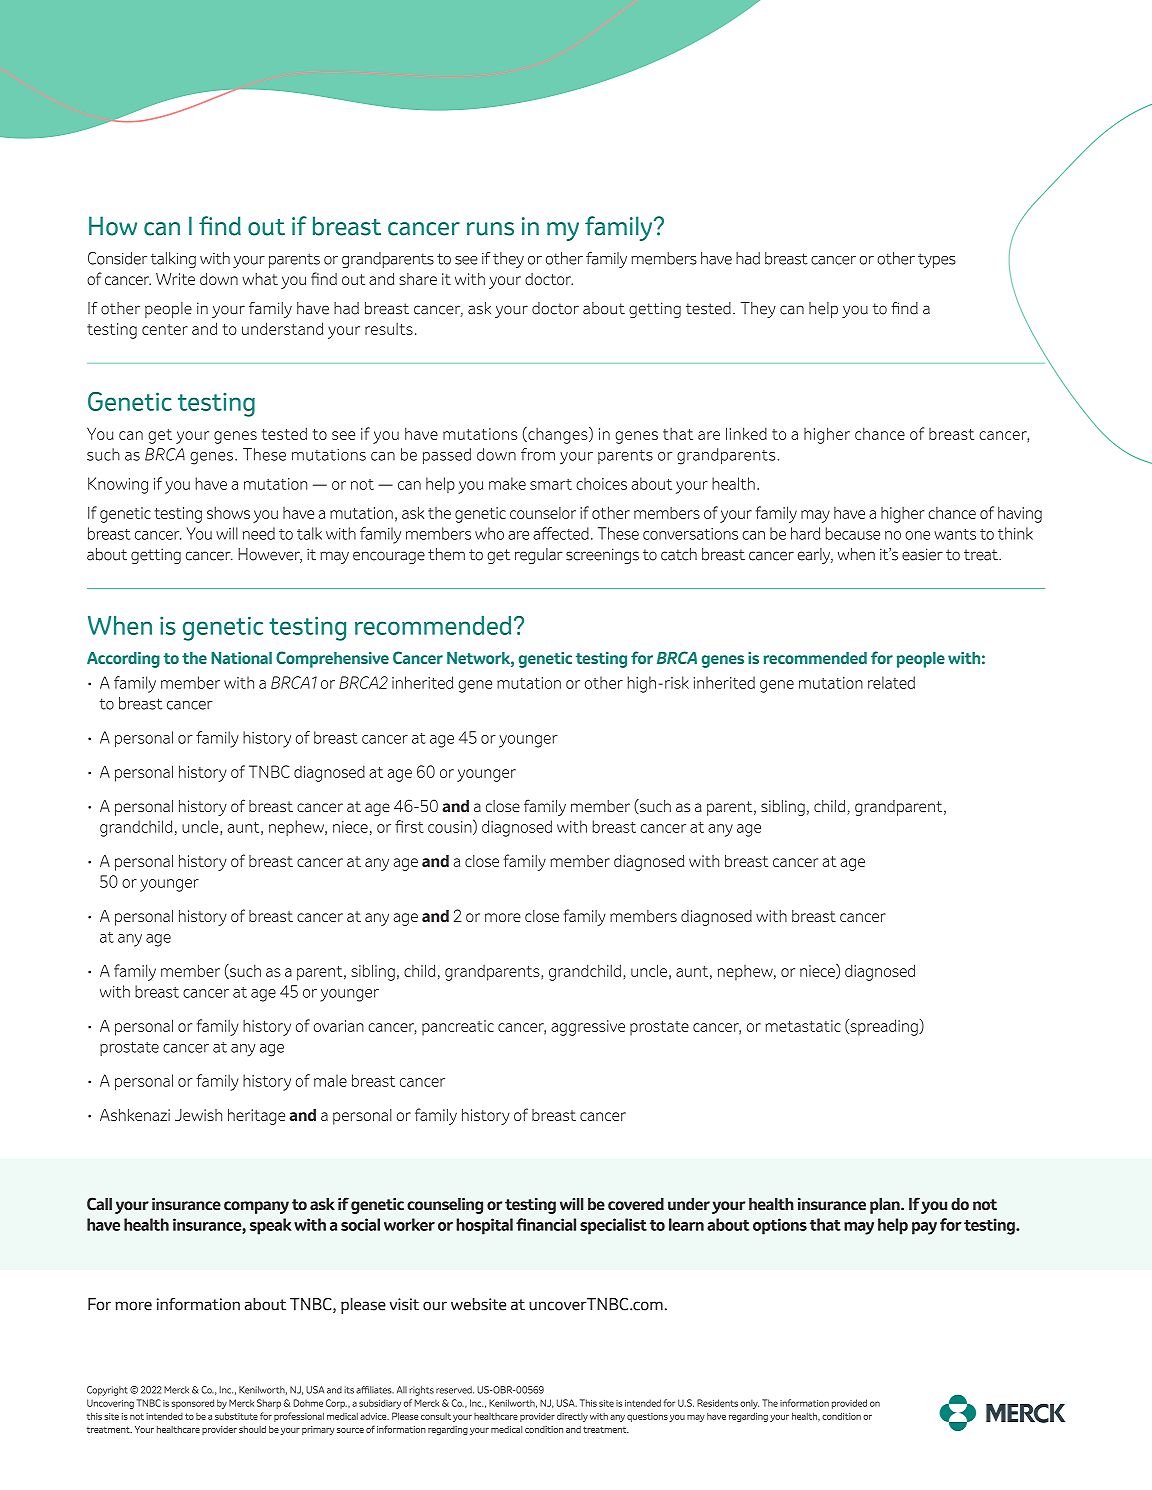 Image resolution: width=1152 pixels, height=1490 pixels. Describe the element at coordinates (175, 279) in the document. I see `Write` at that location.
